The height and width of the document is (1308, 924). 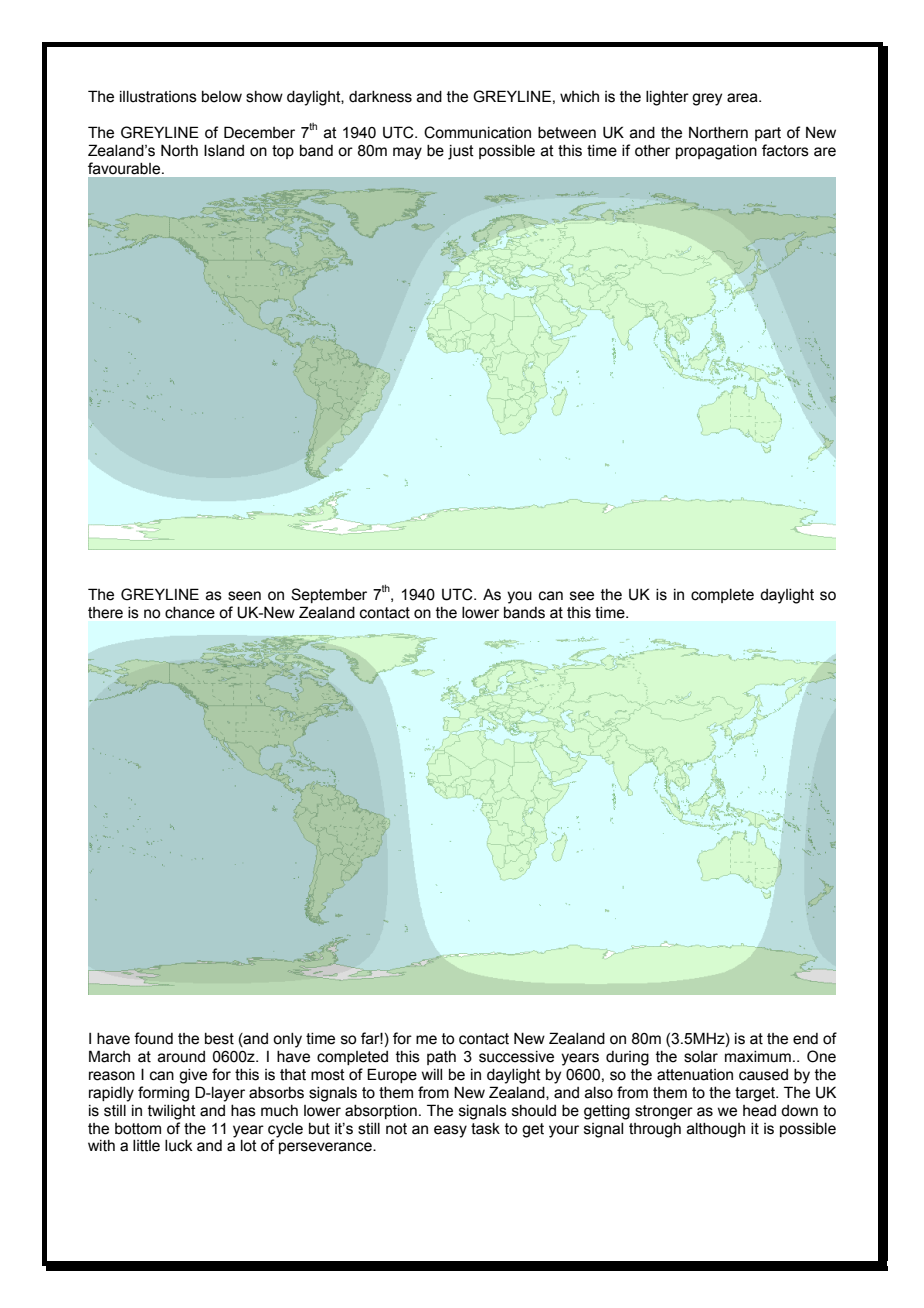 I want to click on chance, so click(x=190, y=613).
